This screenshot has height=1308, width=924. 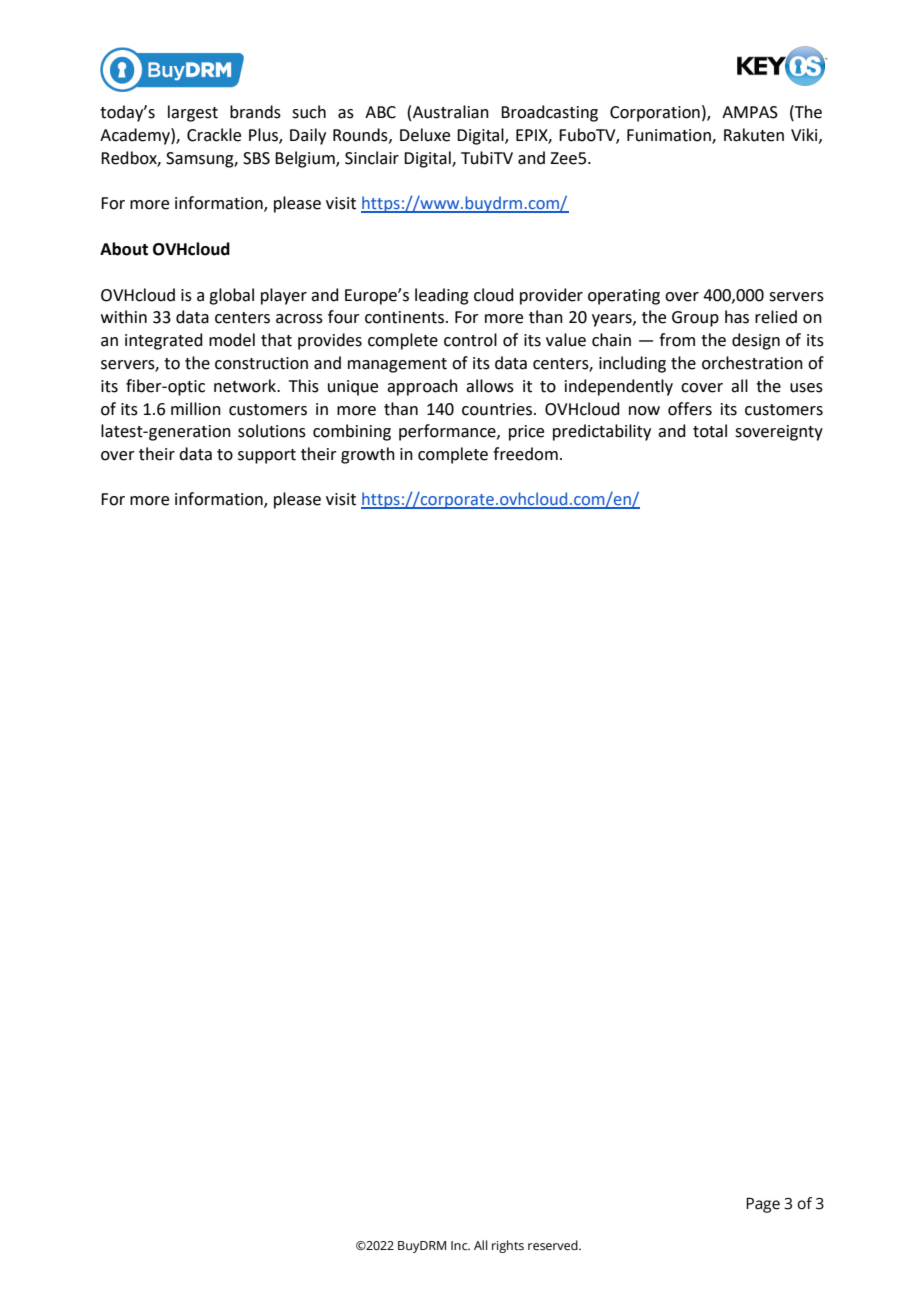 I want to click on total, so click(x=710, y=431).
